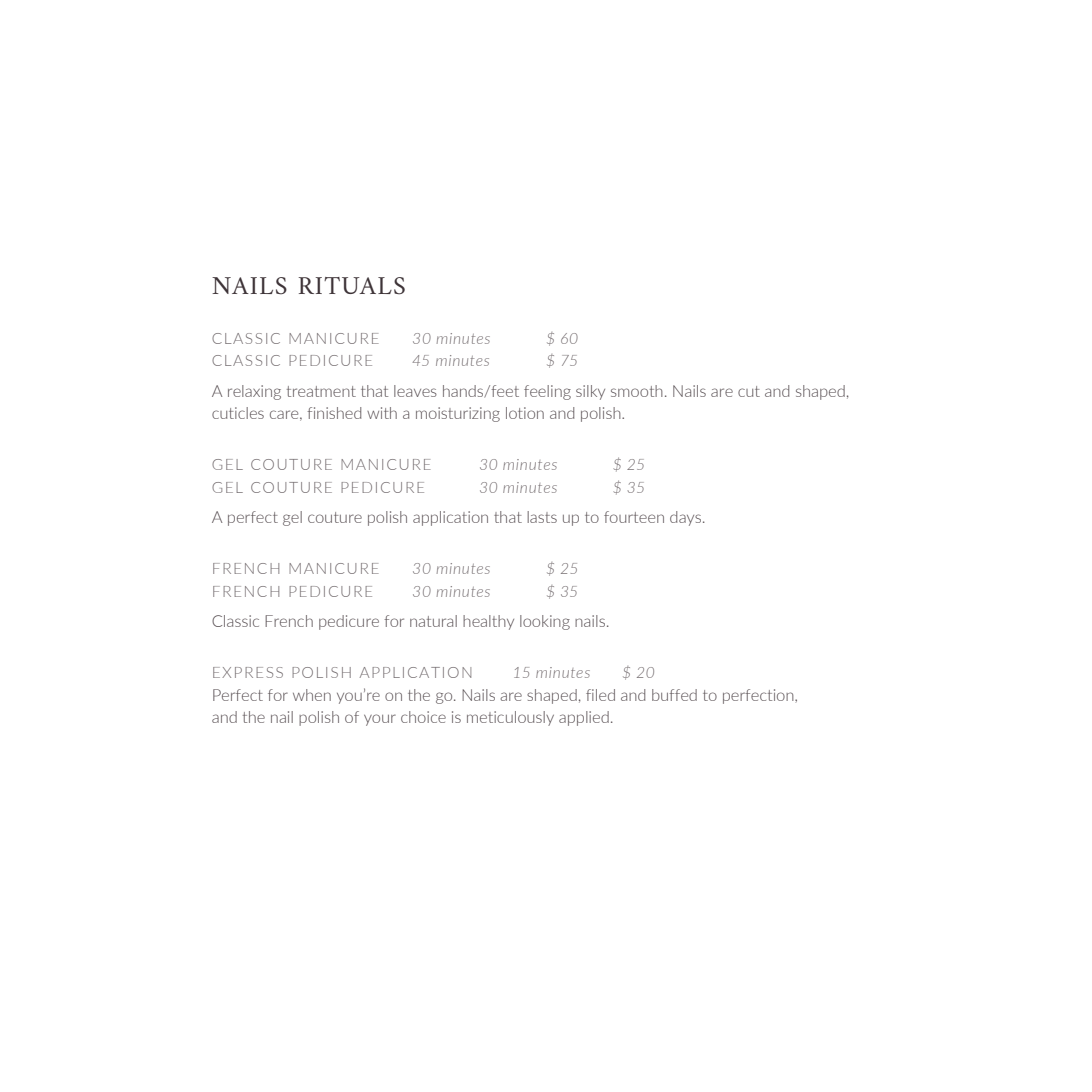  Describe the element at coordinates (433, 621) in the page. I see `natural` at that location.
